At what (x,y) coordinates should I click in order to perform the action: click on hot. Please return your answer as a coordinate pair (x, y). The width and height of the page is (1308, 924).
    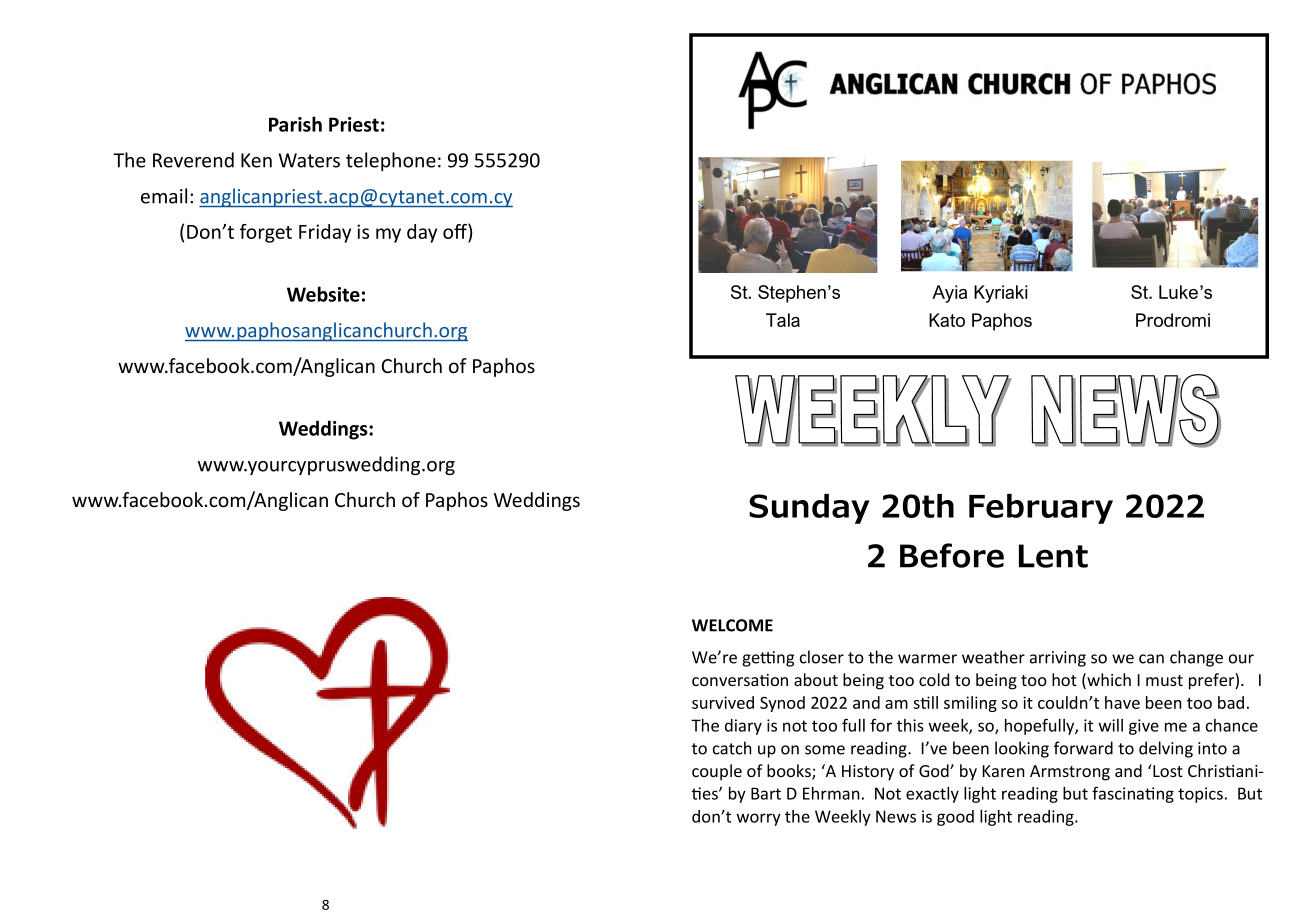
    Looking at the image, I should click on (1064, 679).
